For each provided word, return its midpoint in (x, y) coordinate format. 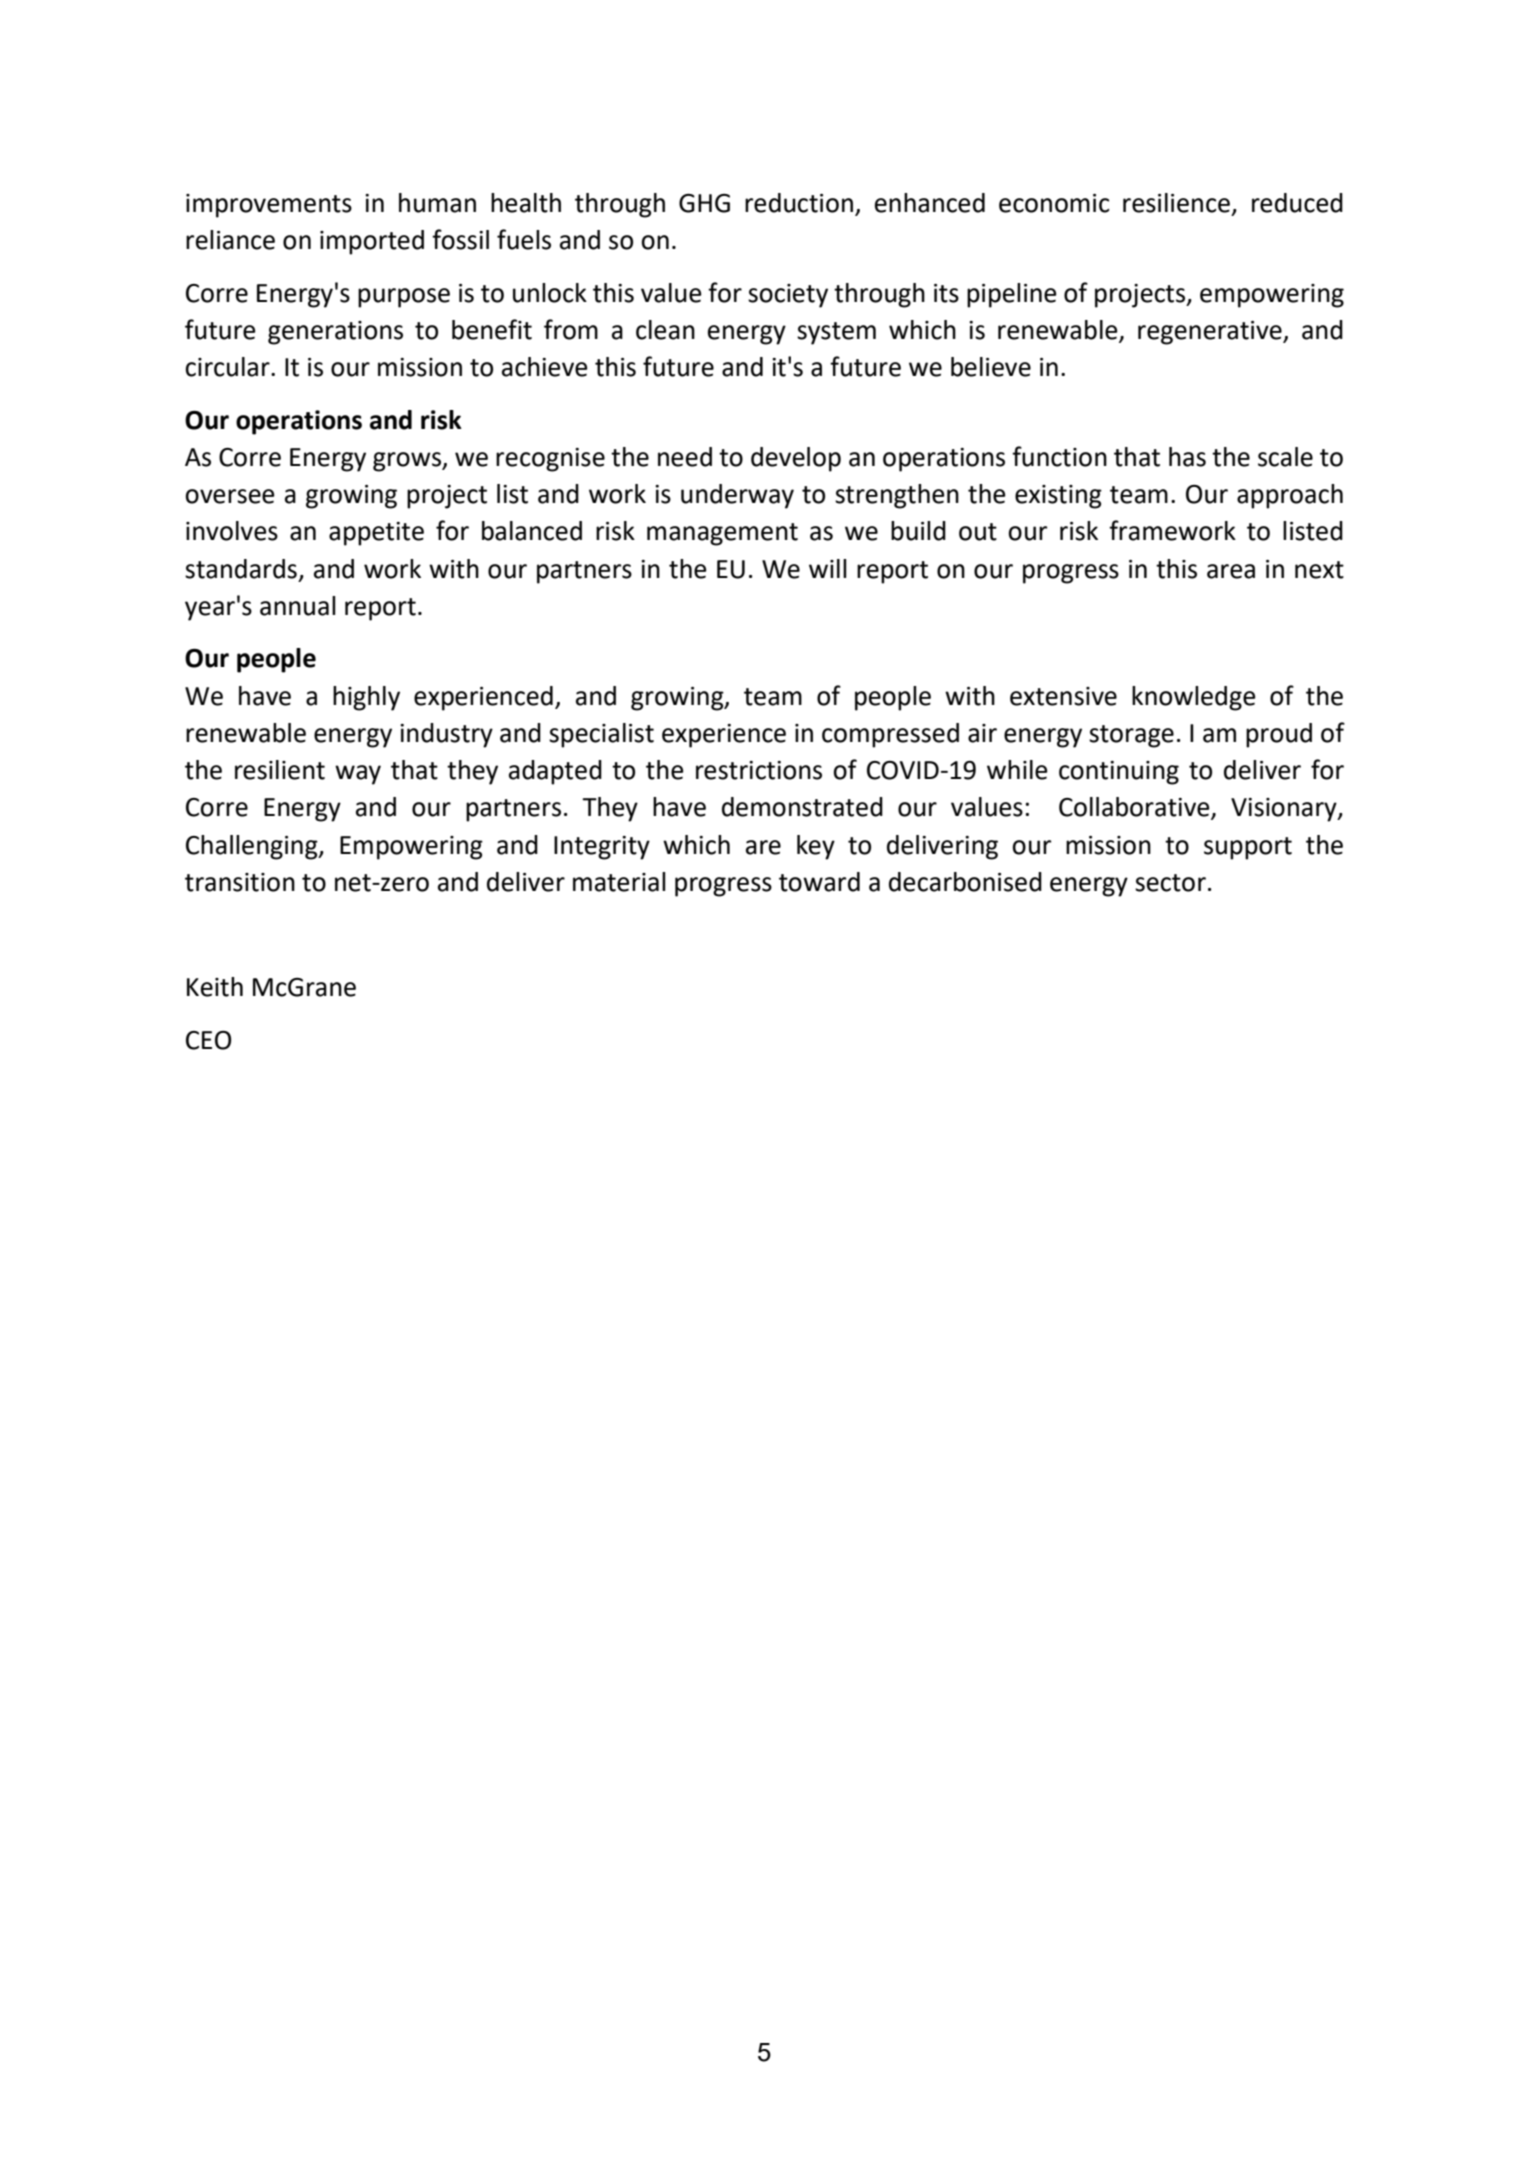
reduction (799, 203)
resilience (1176, 203)
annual (298, 606)
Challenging (253, 847)
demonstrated (802, 807)
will (828, 568)
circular (228, 367)
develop (796, 459)
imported (372, 242)
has (1187, 457)
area (1231, 571)
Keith (215, 987)
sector (1170, 883)
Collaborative (1135, 808)
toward (819, 882)
